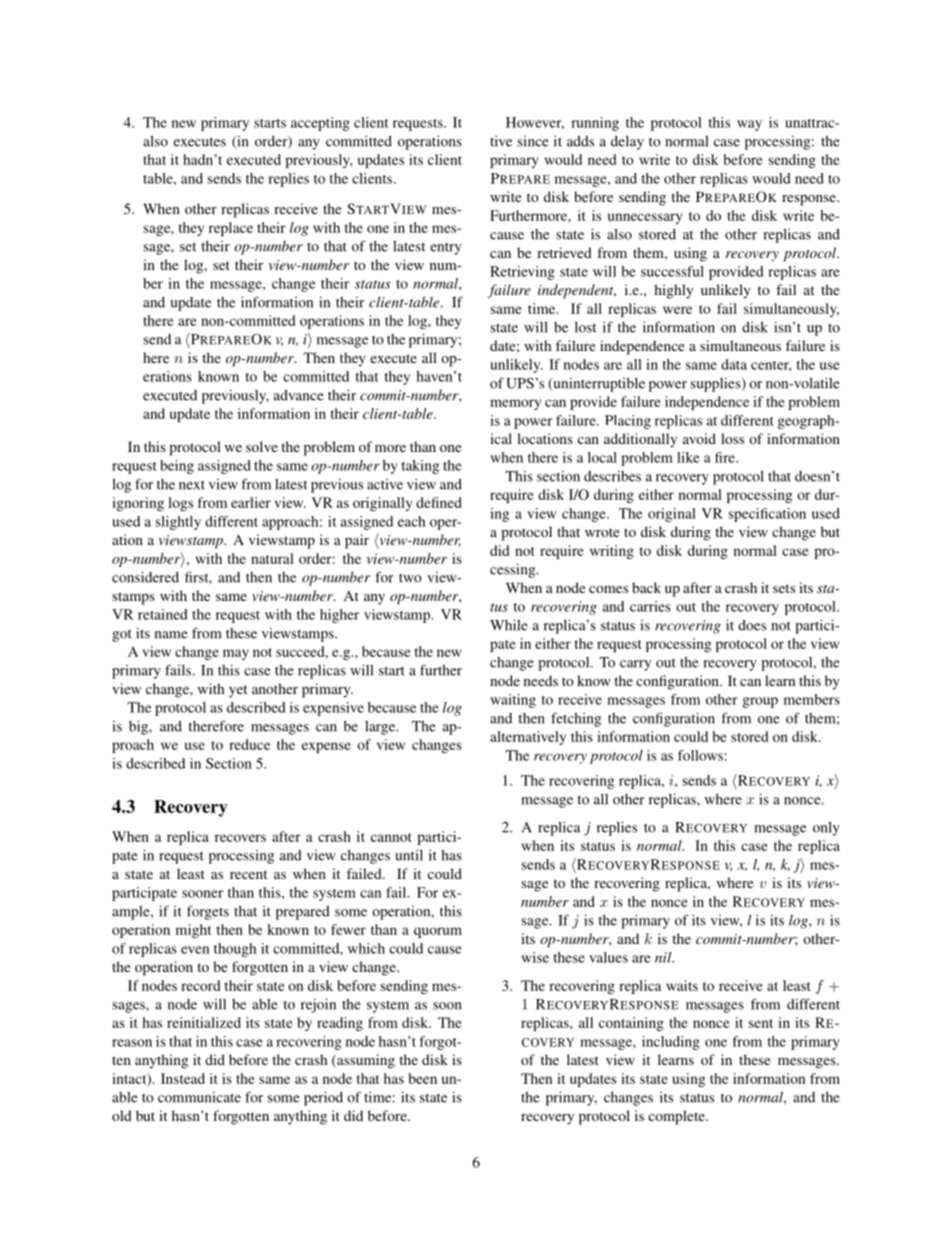 This image has width=952, height=1233. What do you see at coordinates (580, 141) in the image?
I see `adds` at bounding box center [580, 141].
